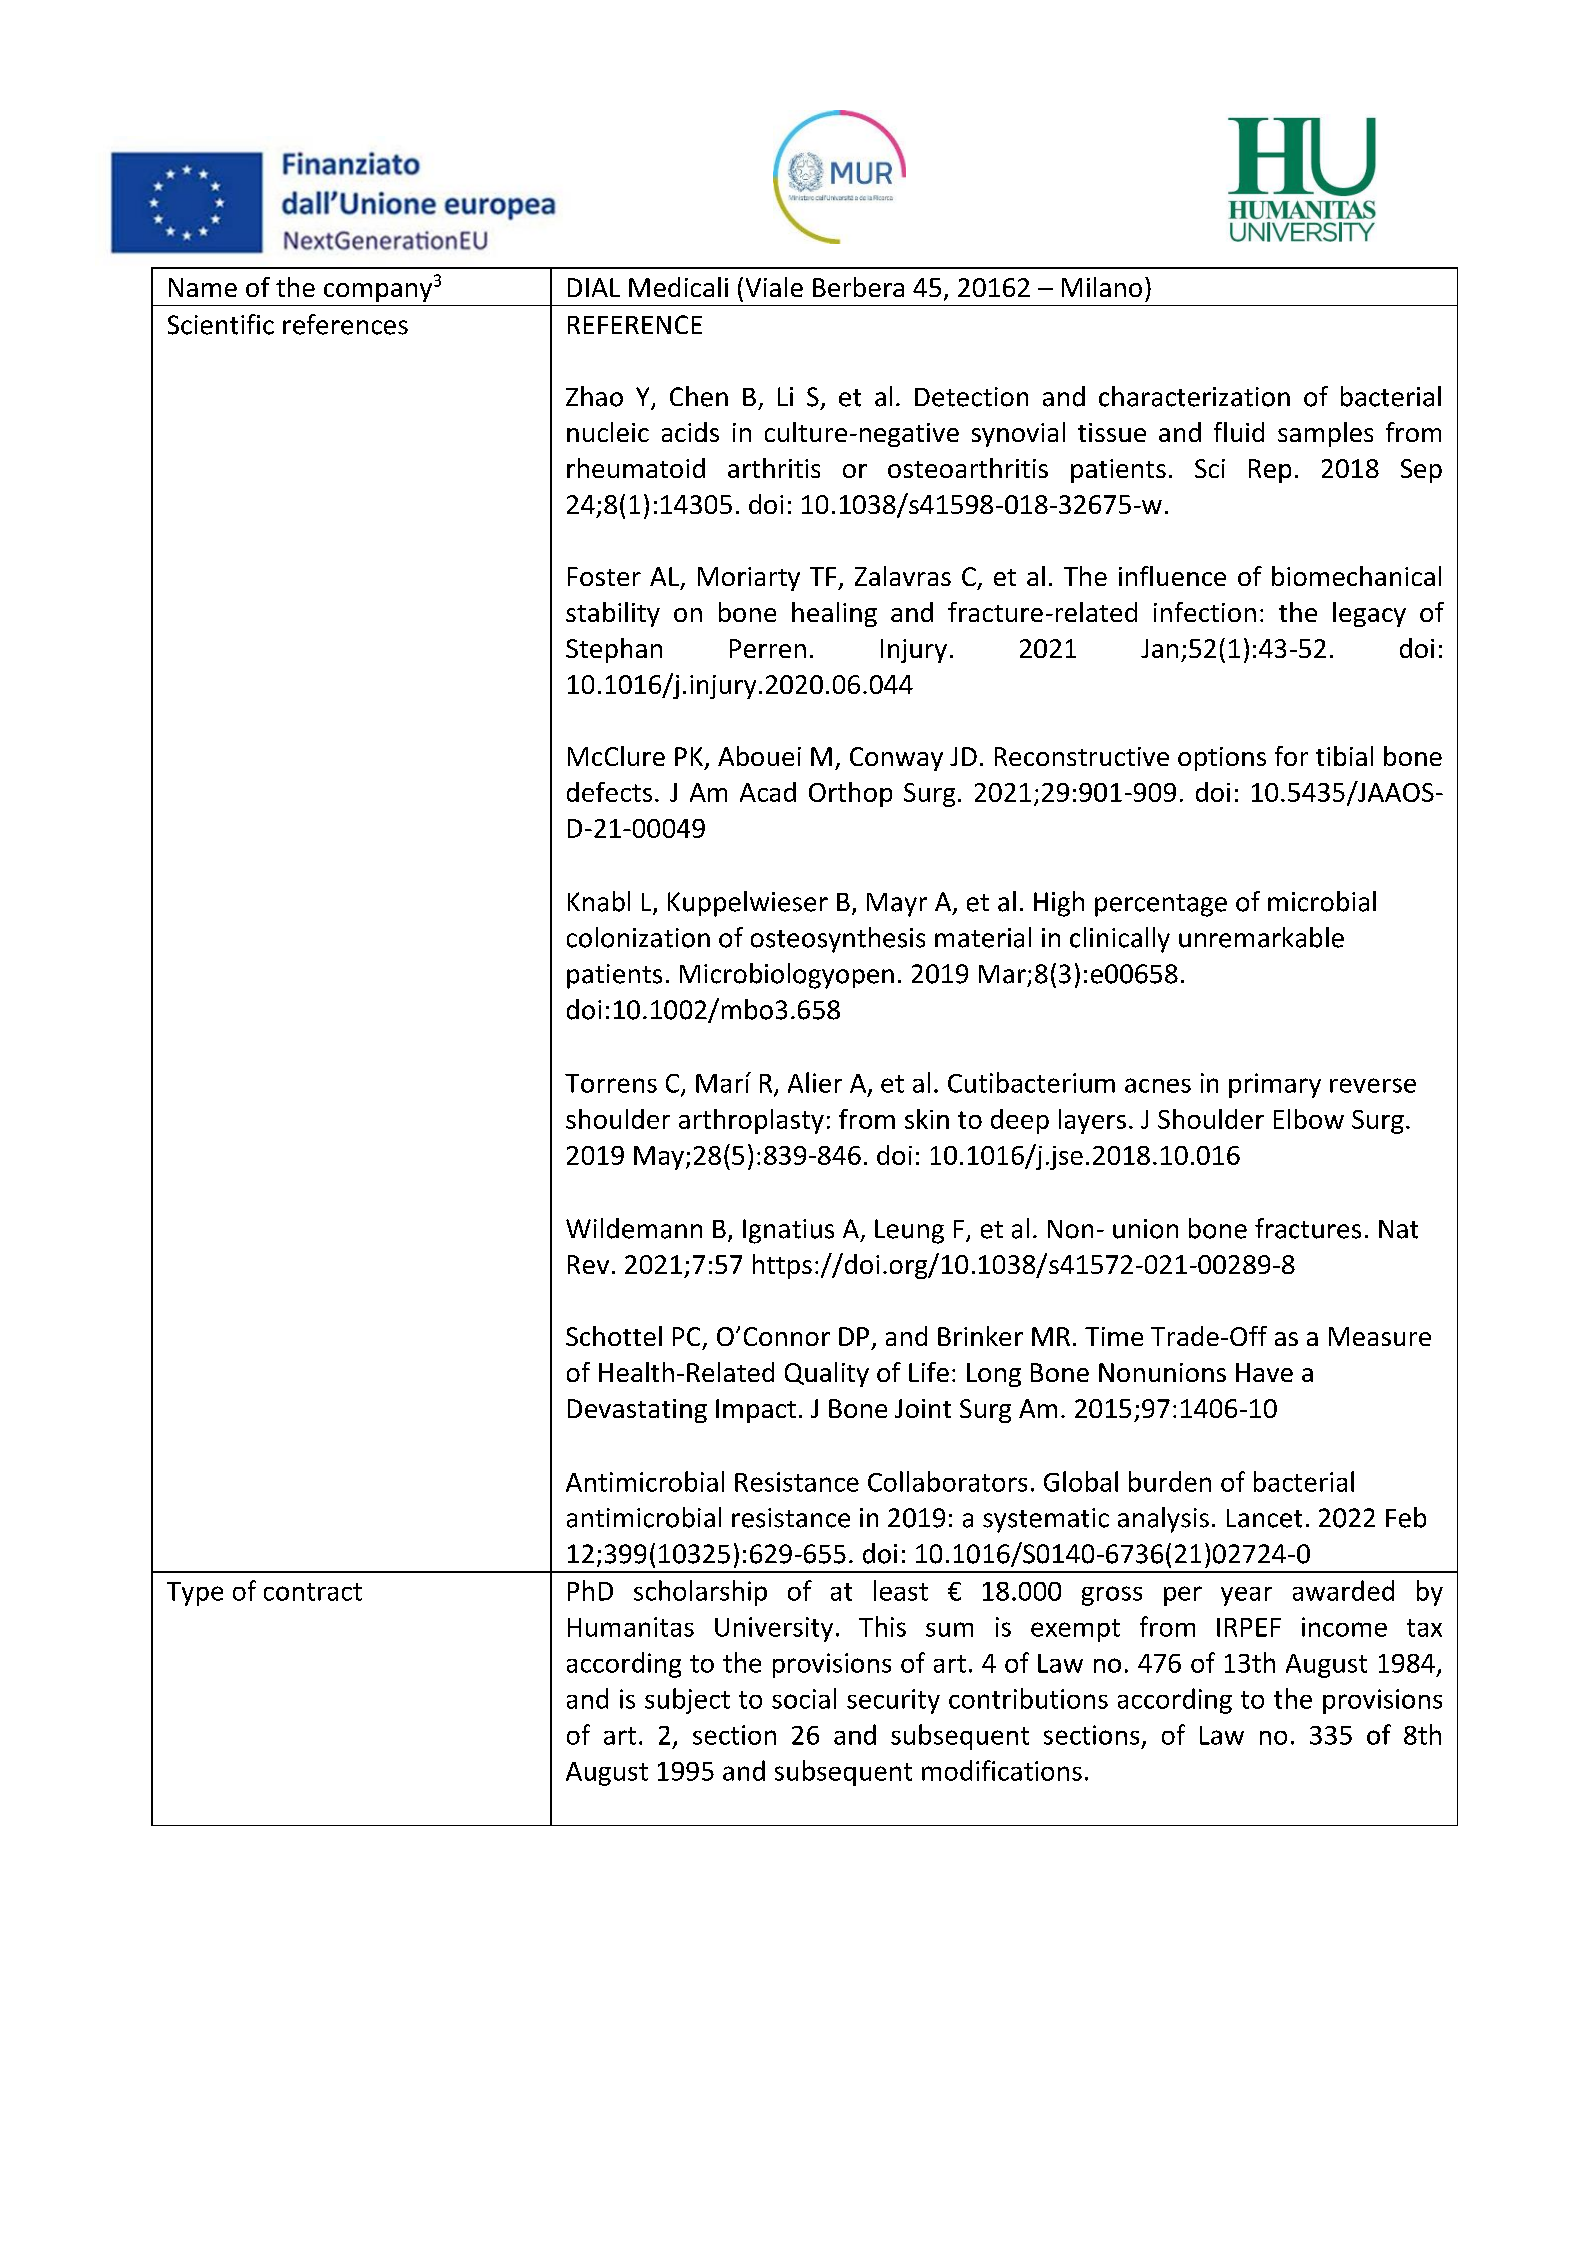 The width and height of the document is (1595, 2255). I want to click on income, so click(1344, 1627).
